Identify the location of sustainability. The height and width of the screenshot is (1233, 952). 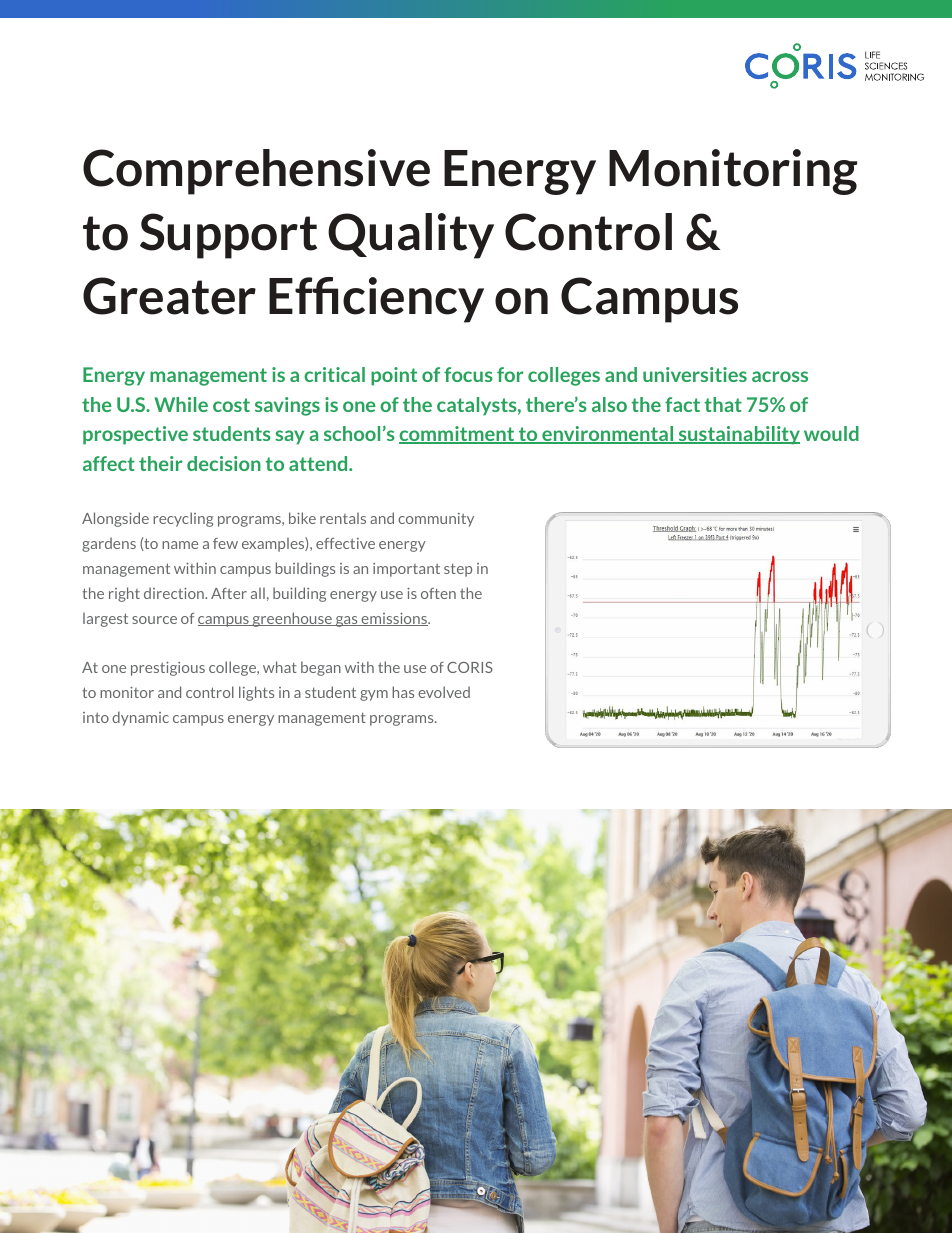
(738, 435).
